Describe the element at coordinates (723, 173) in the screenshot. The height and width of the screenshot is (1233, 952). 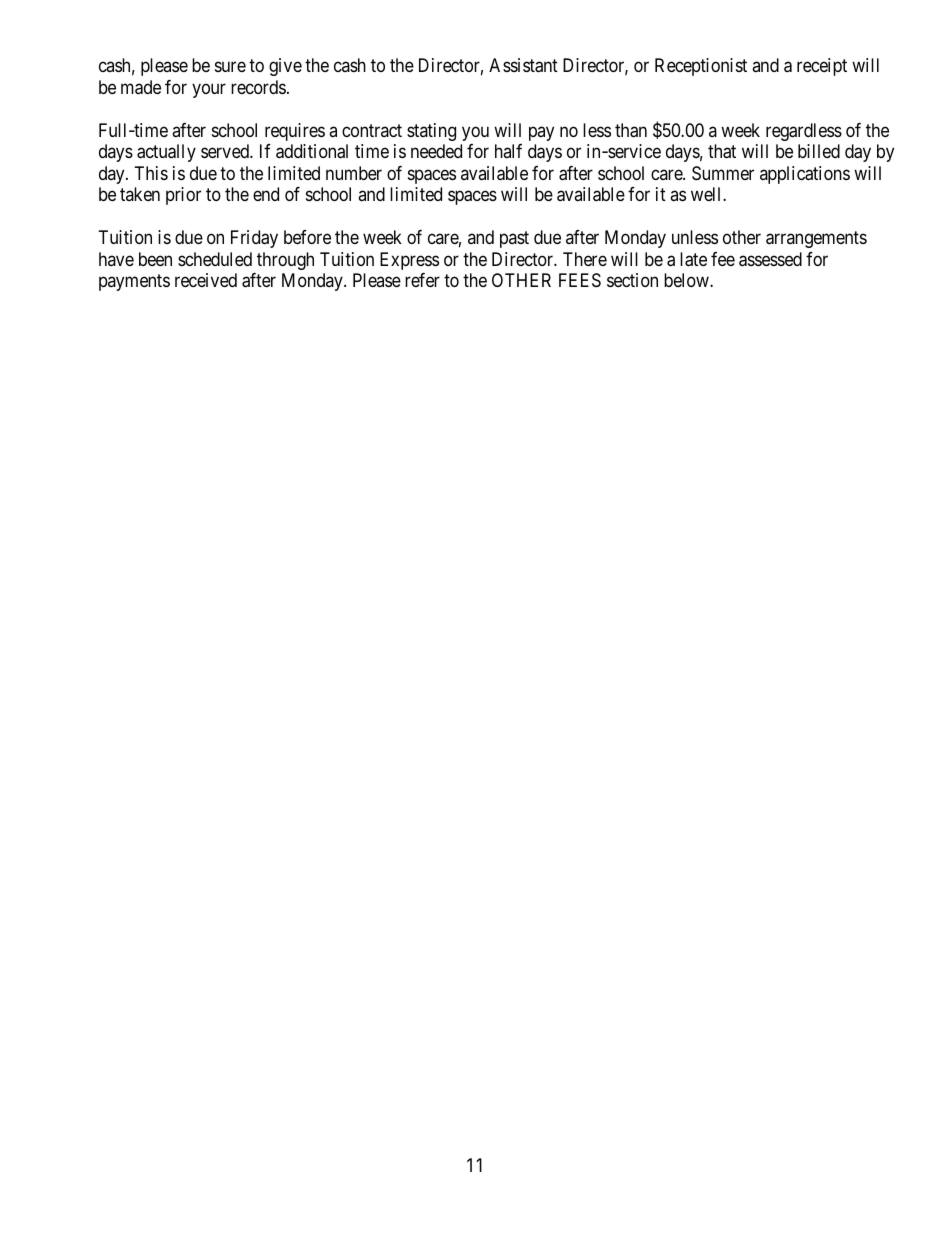
I see `Summer` at that location.
